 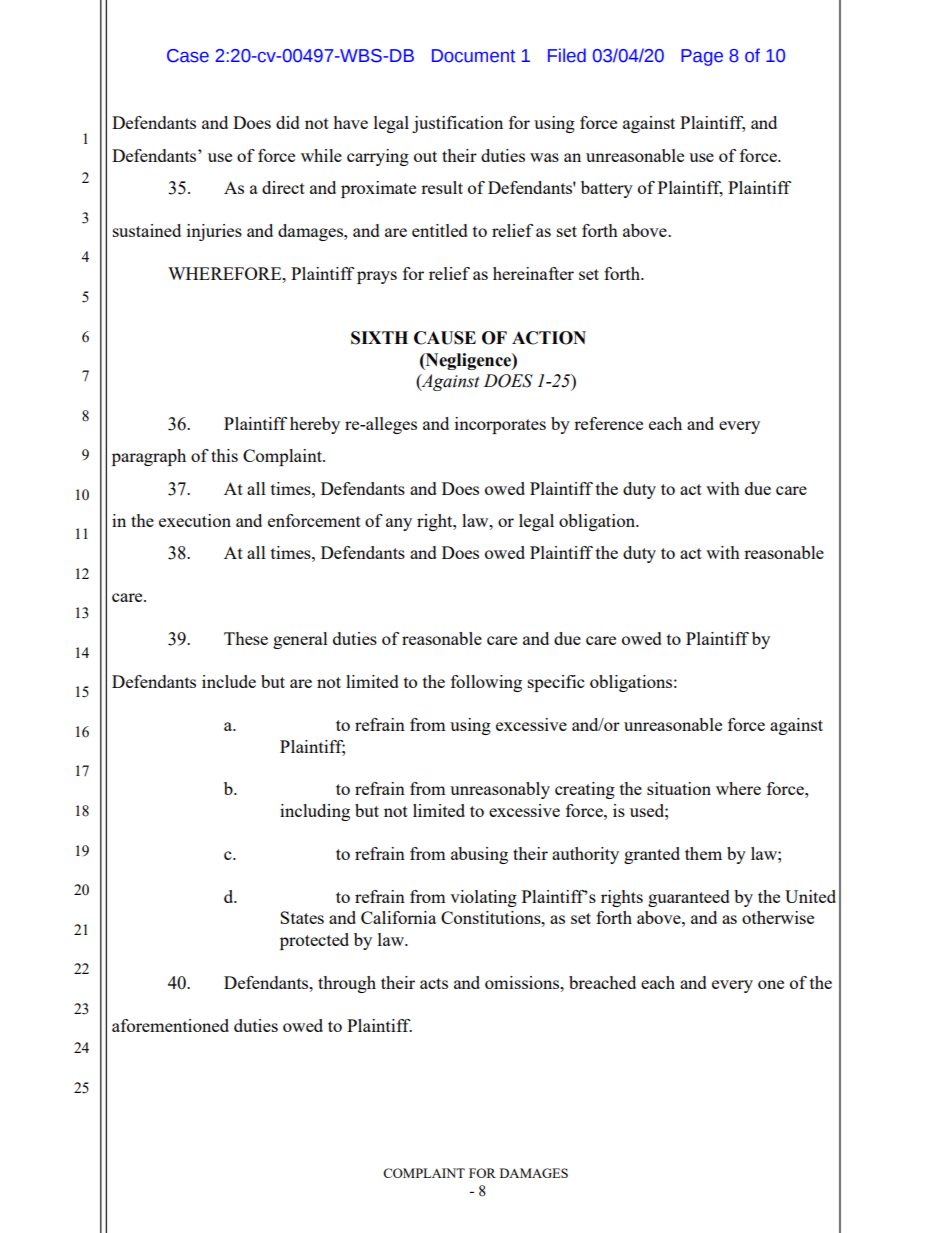 I want to click on situation, so click(x=679, y=788).
